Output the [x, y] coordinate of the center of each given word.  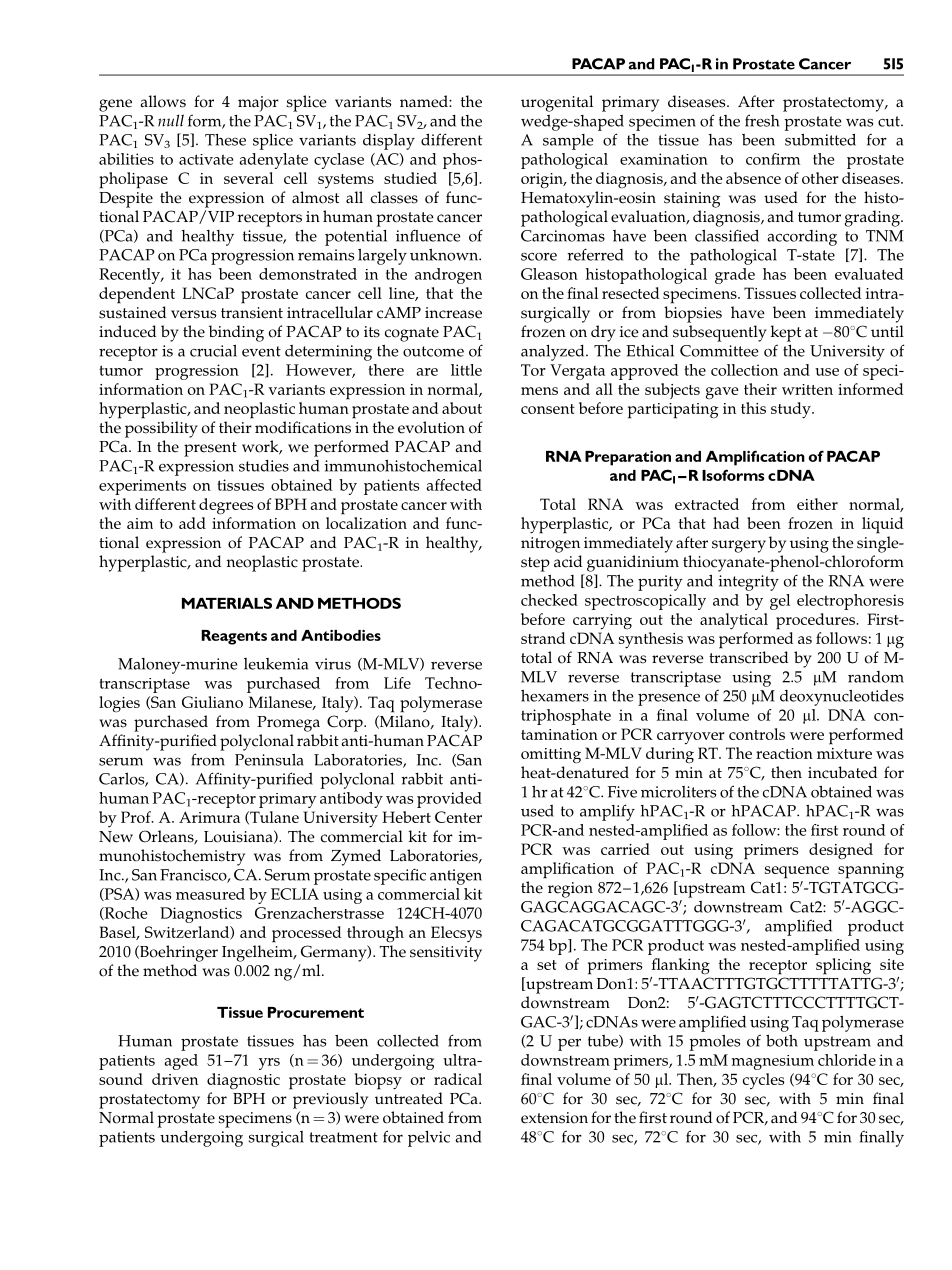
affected [454, 485]
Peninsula [269, 760]
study [792, 410]
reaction [784, 753]
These [225, 140]
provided [449, 800]
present [210, 449]
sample [568, 142]
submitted [820, 140]
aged [181, 1062]
